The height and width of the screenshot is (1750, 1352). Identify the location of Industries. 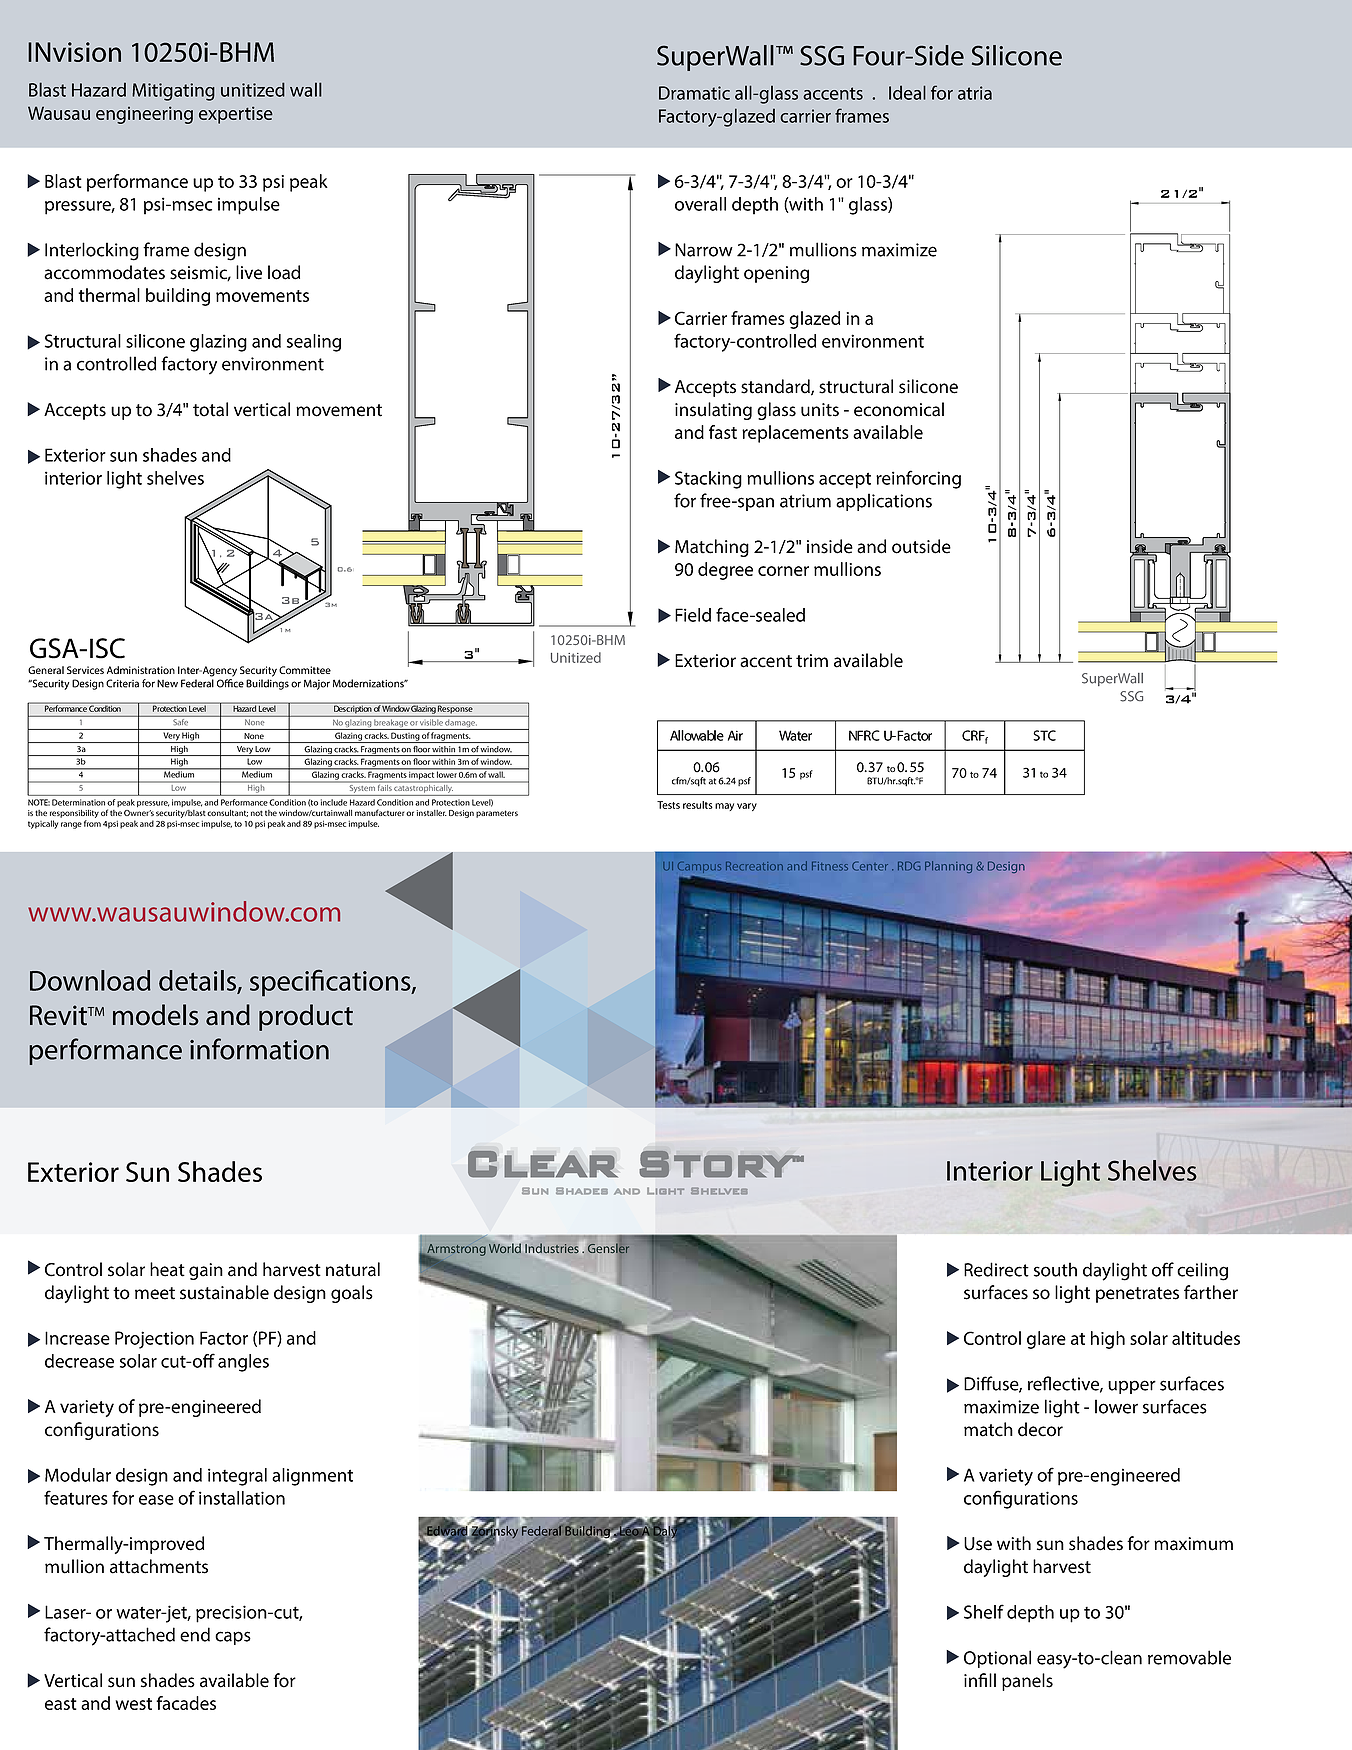
(552, 1249).
